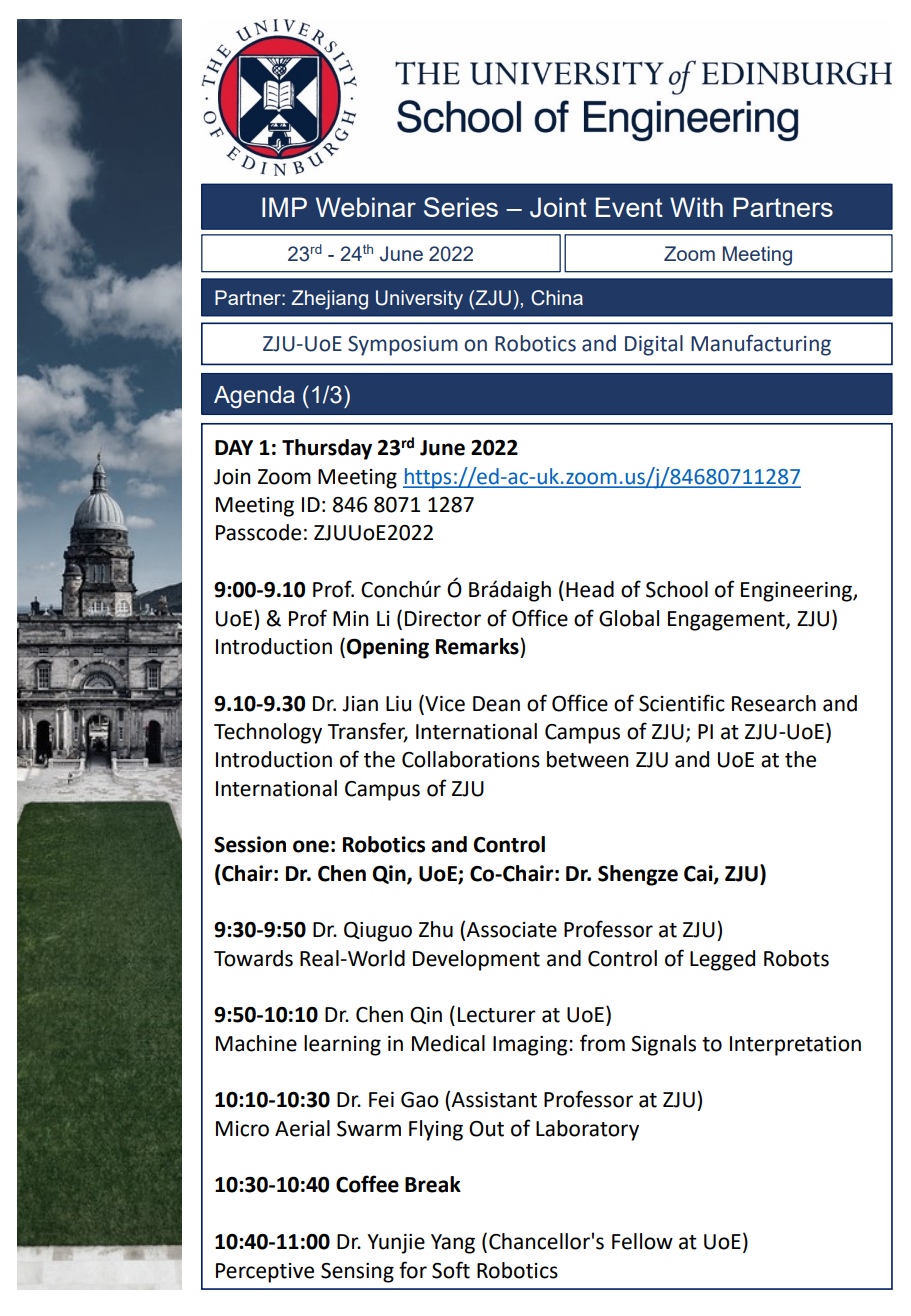 The width and height of the screenshot is (911, 1316). What do you see at coordinates (342, 1045) in the screenshot?
I see `learning` at bounding box center [342, 1045].
